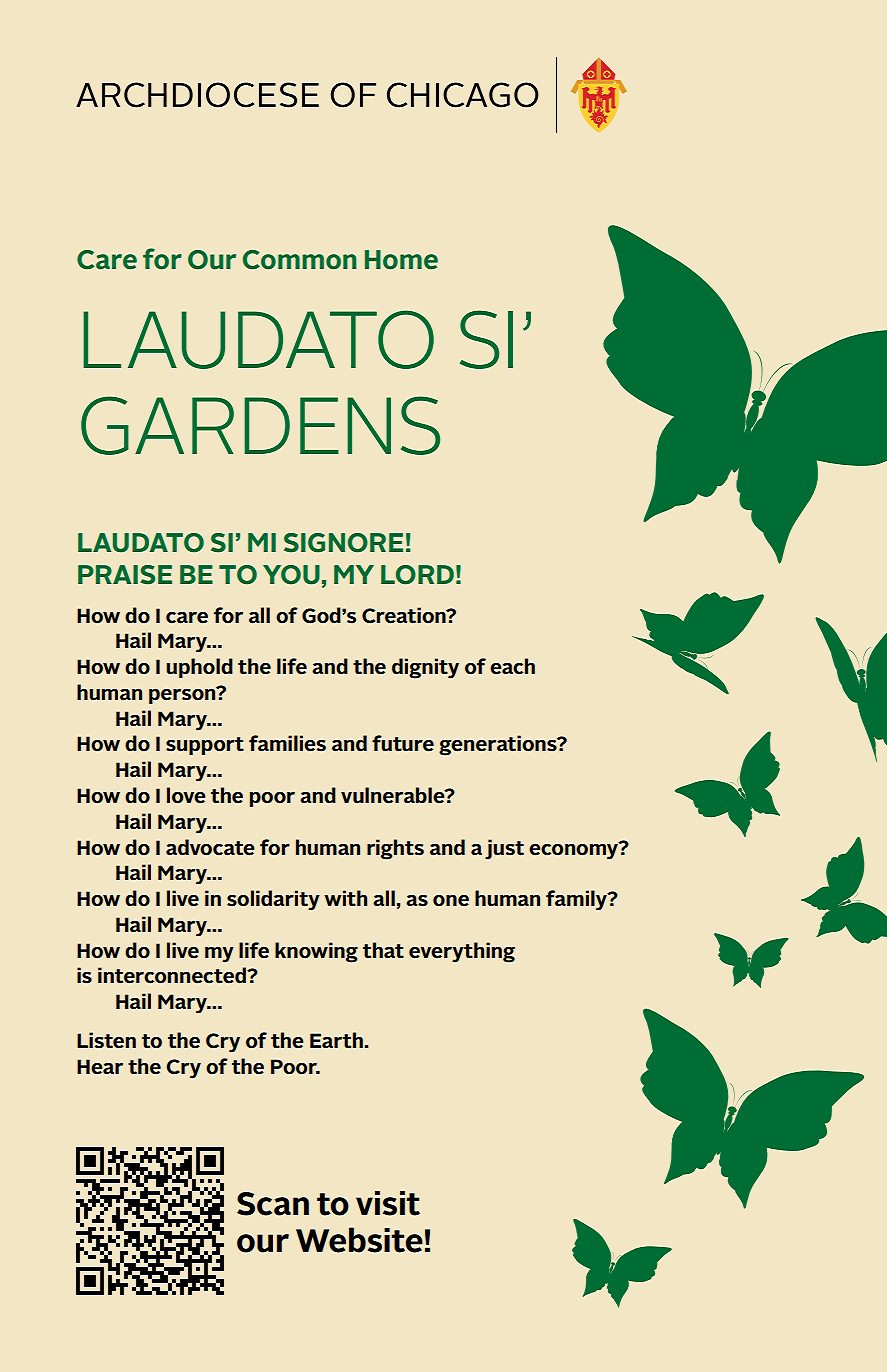  What do you see at coordinates (300, 260) in the page?
I see `Common` at bounding box center [300, 260].
